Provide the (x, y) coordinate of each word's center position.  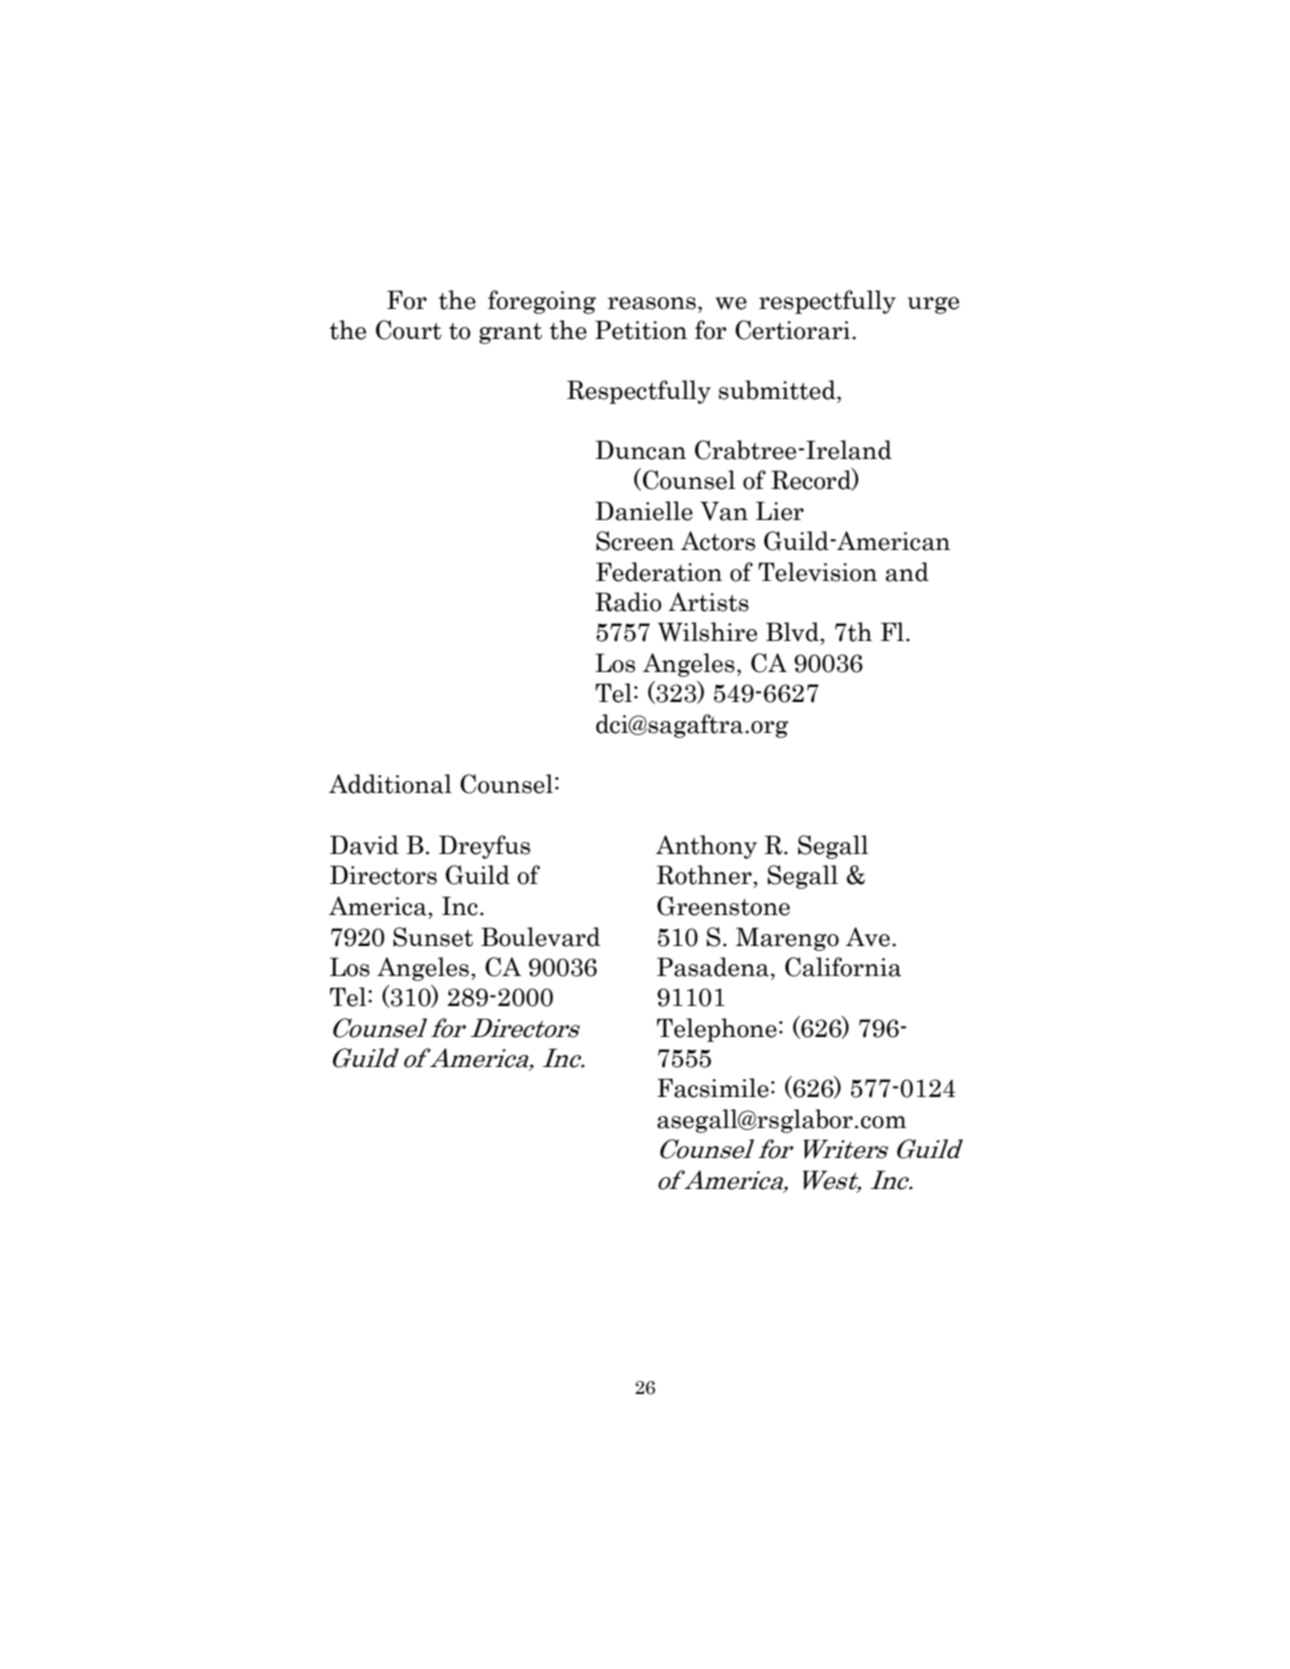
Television (817, 572)
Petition (641, 330)
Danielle (644, 511)
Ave (868, 937)
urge (933, 305)
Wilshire (707, 632)
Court (409, 330)
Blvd (793, 632)
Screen (635, 541)
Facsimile (713, 1088)
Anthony (706, 847)
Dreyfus (484, 847)
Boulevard (540, 937)
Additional (390, 784)
